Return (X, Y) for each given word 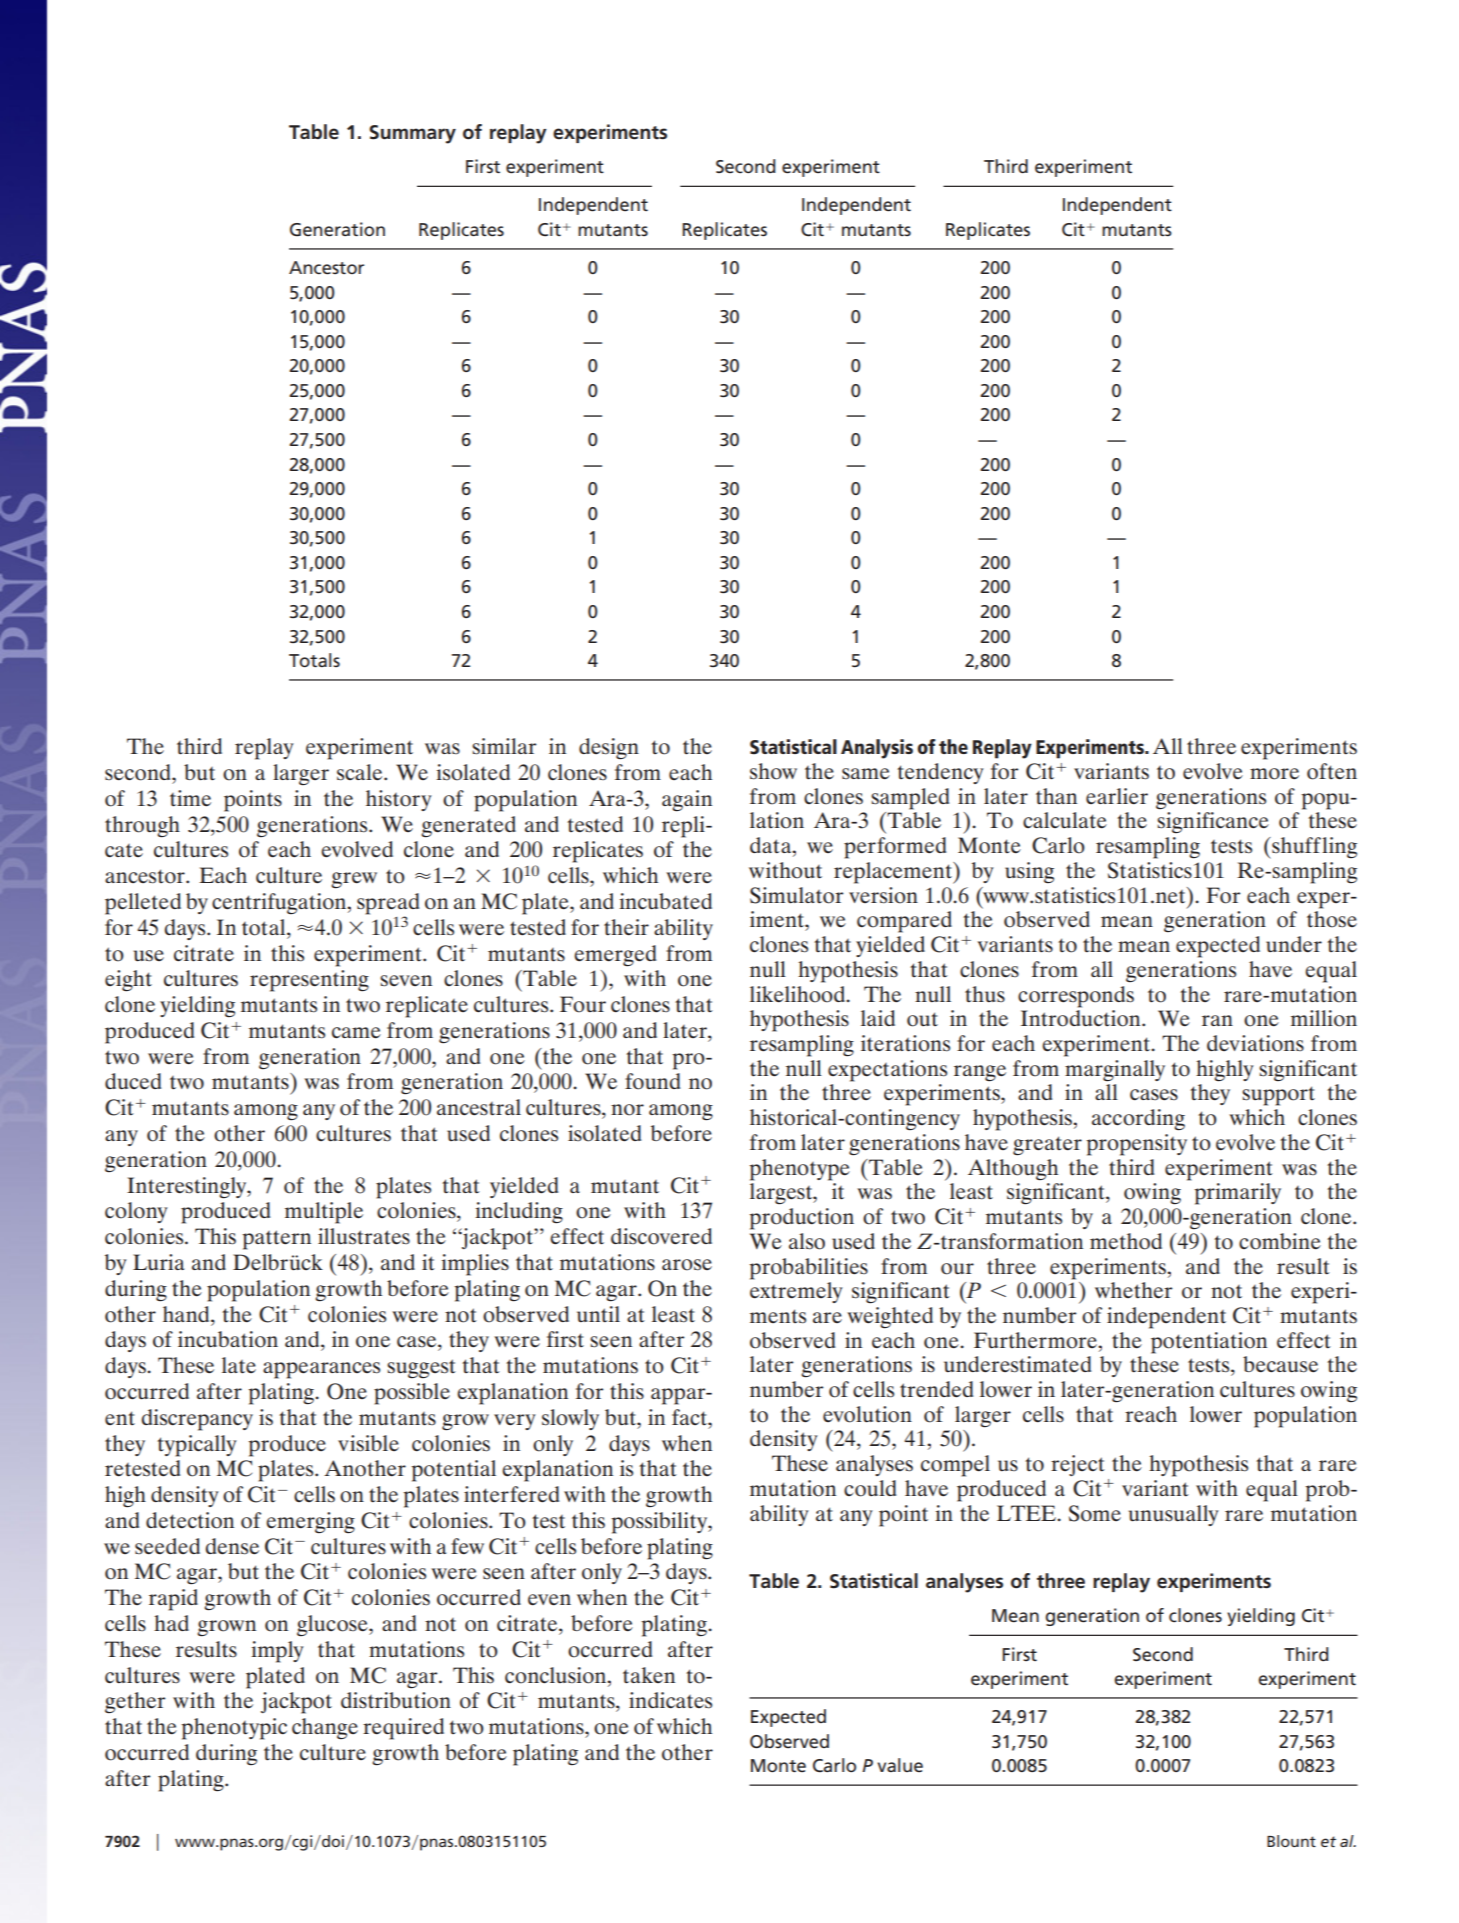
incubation (228, 1339)
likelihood (798, 994)
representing (309, 981)
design (609, 748)
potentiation (1209, 1343)
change (325, 1728)
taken (649, 1675)
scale (361, 772)
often (1332, 771)
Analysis (877, 749)
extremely (796, 1292)
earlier (1117, 796)
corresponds (1076, 997)
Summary (412, 134)
